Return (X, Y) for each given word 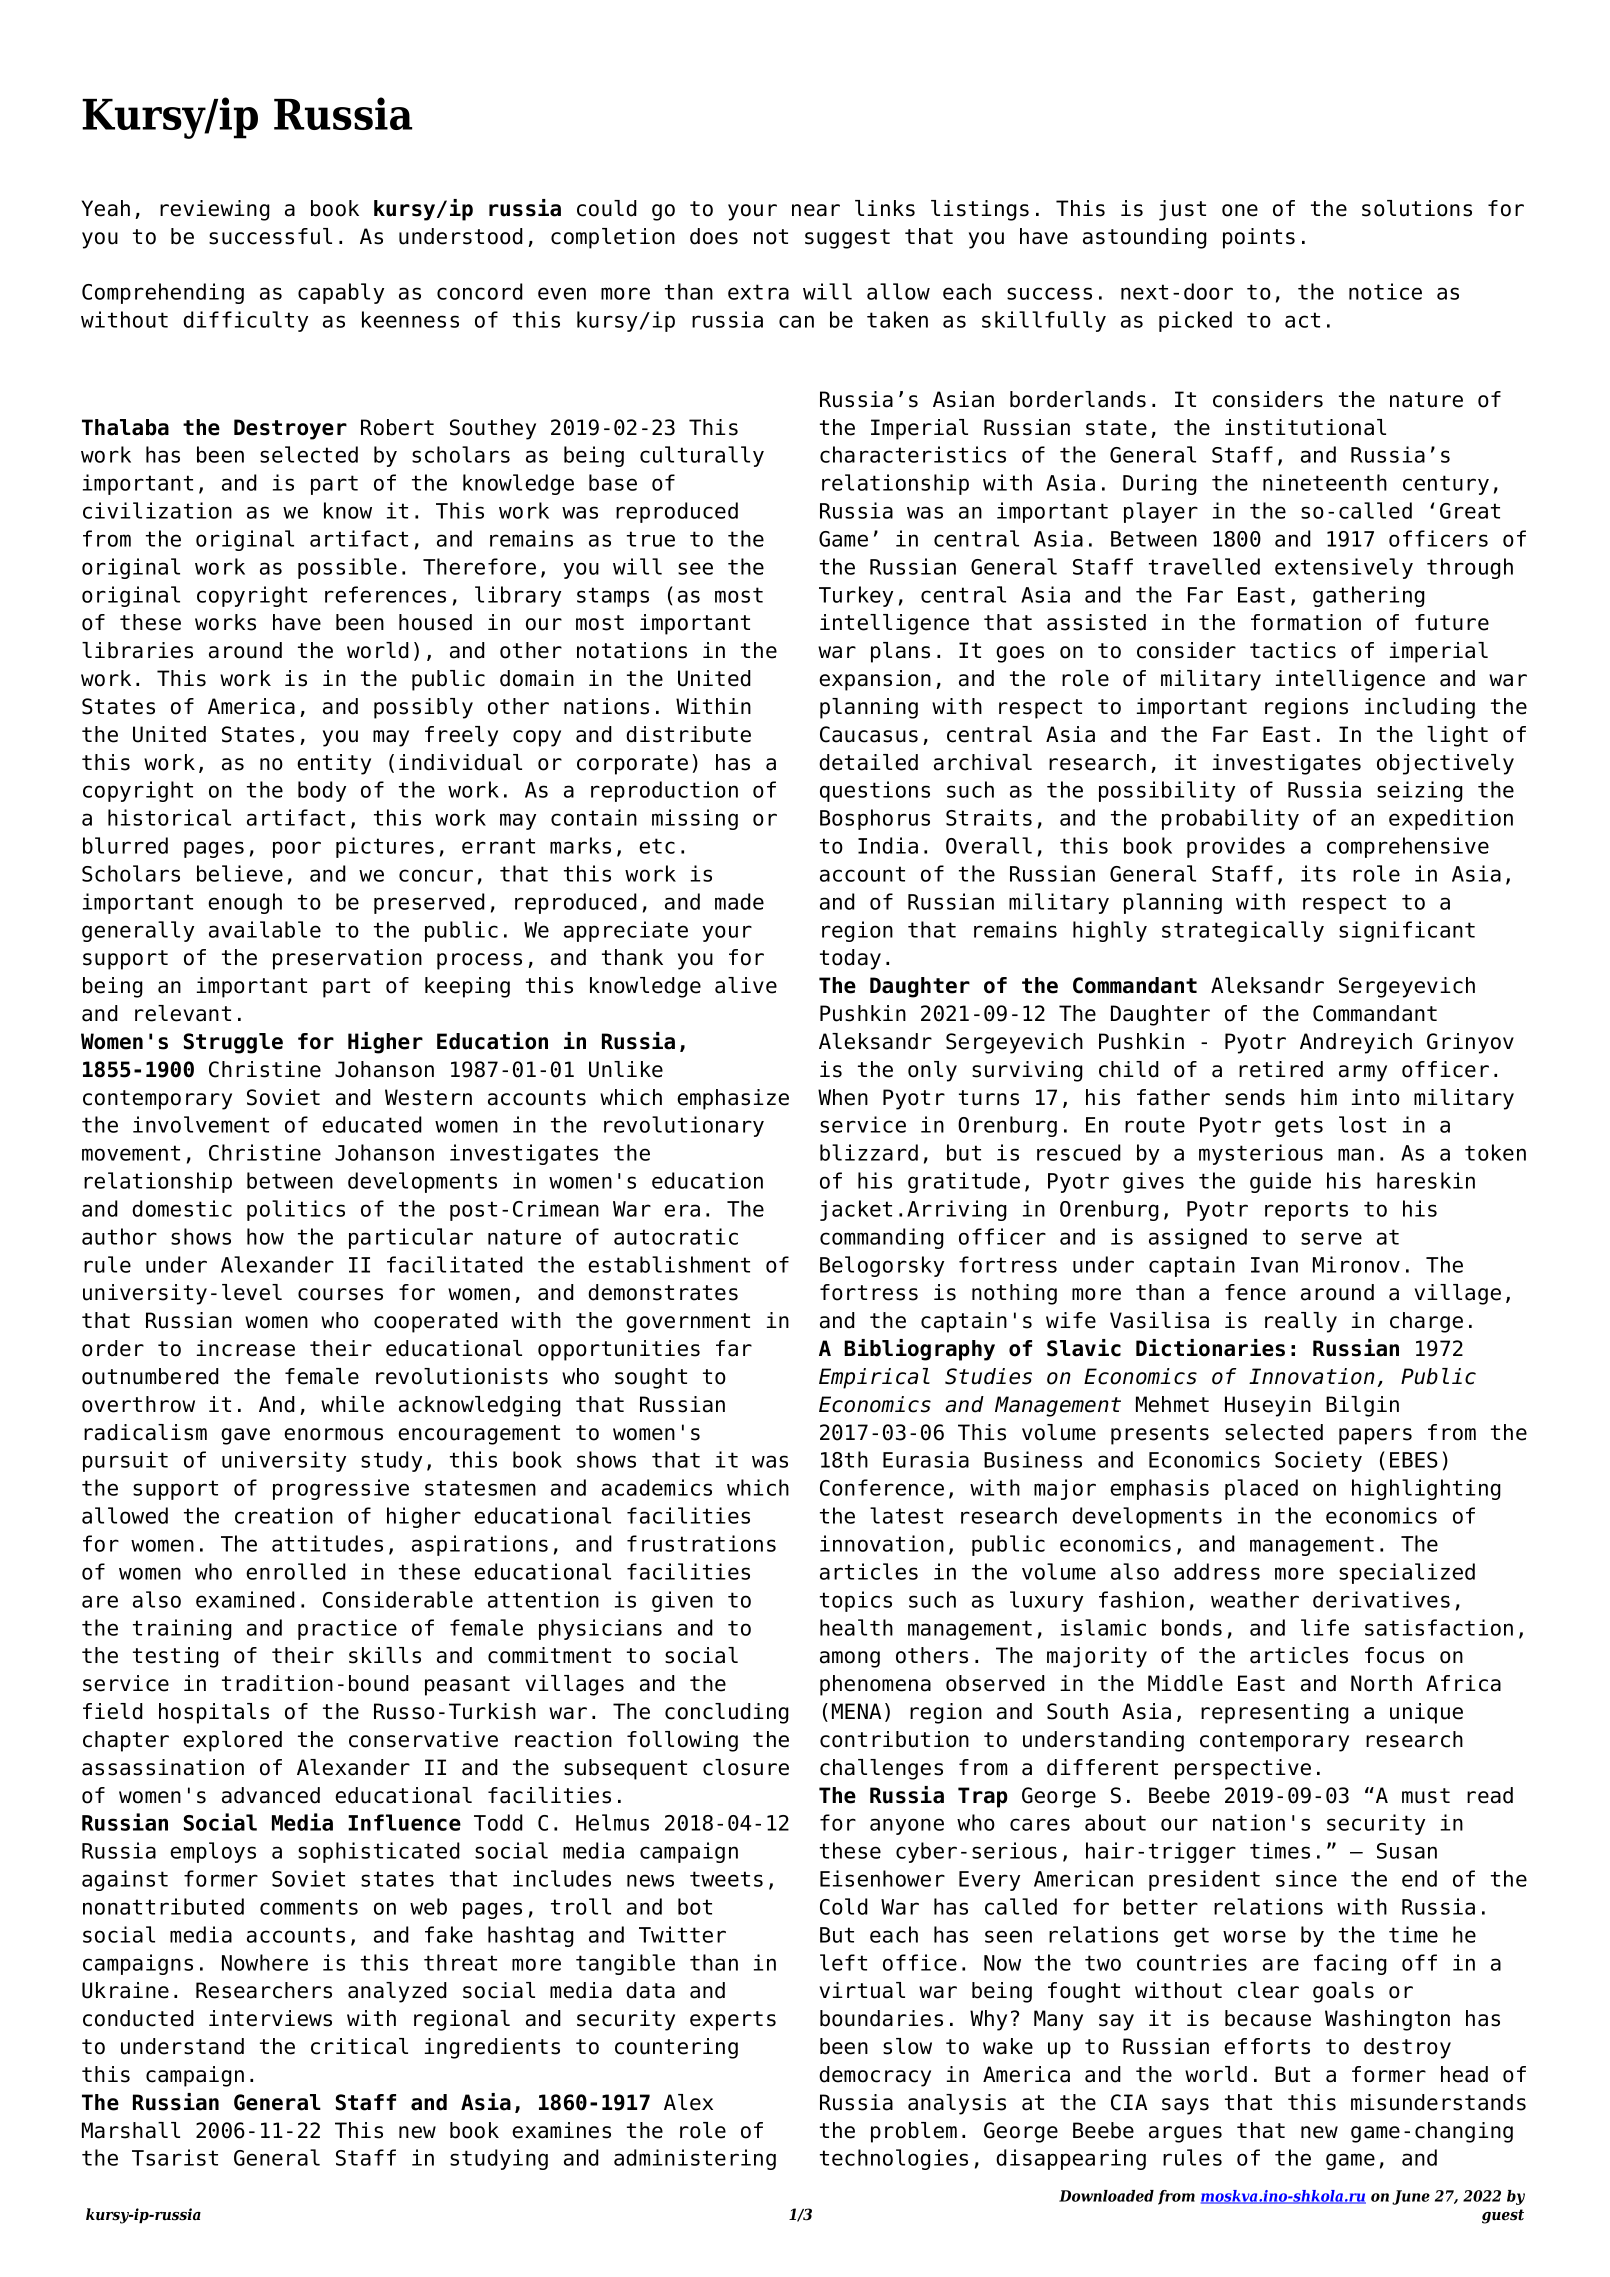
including (1420, 708)
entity (334, 764)
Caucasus (869, 734)
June (1411, 2197)
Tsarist (175, 2157)
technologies (894, 2159)
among (850, 1659)
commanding (882, 1238)
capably (341, 293)
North (1381, 1683)
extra (758, 292)
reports (1306, 1211)
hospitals (214, 1713)
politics (296, 1210)
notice (1385, 291)
